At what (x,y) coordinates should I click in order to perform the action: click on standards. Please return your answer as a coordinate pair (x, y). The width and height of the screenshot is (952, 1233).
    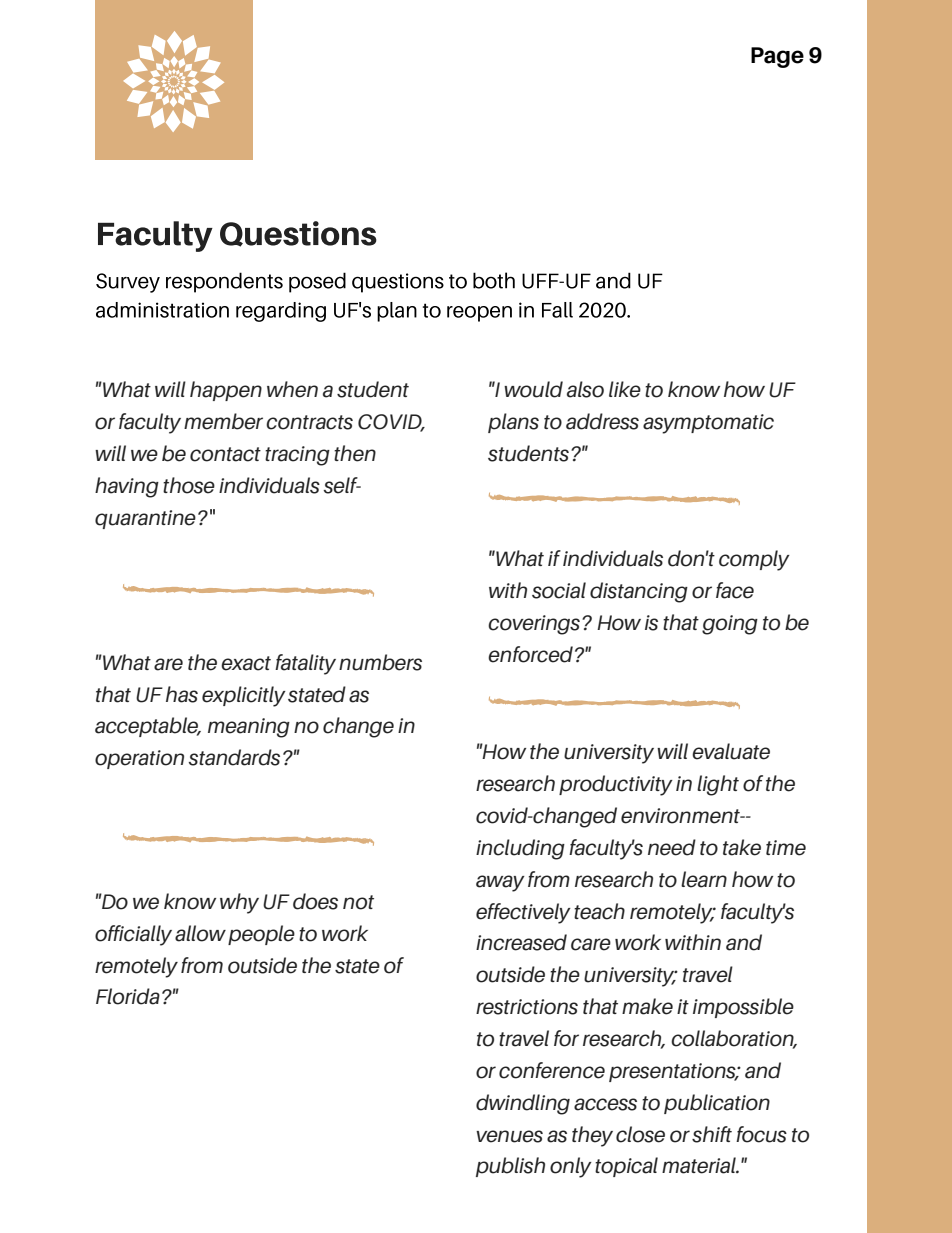
    Looking at the image, I should click on (234, 757).
